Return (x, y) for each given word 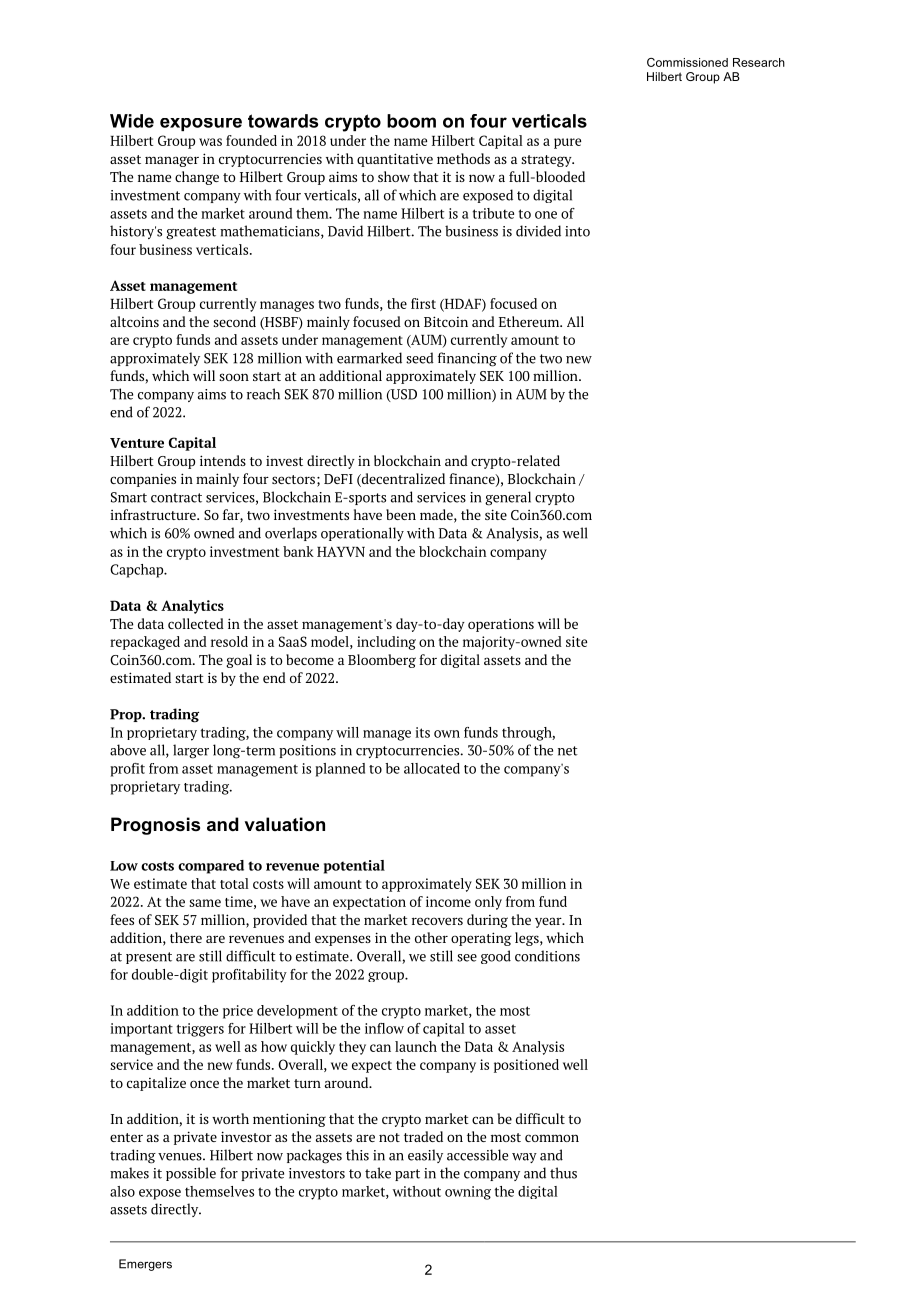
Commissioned (687, 62)
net (568, 751)
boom (411, 121)
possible (191, 1174)
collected (196, 623)
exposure (201, 124)
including (386, 643)
